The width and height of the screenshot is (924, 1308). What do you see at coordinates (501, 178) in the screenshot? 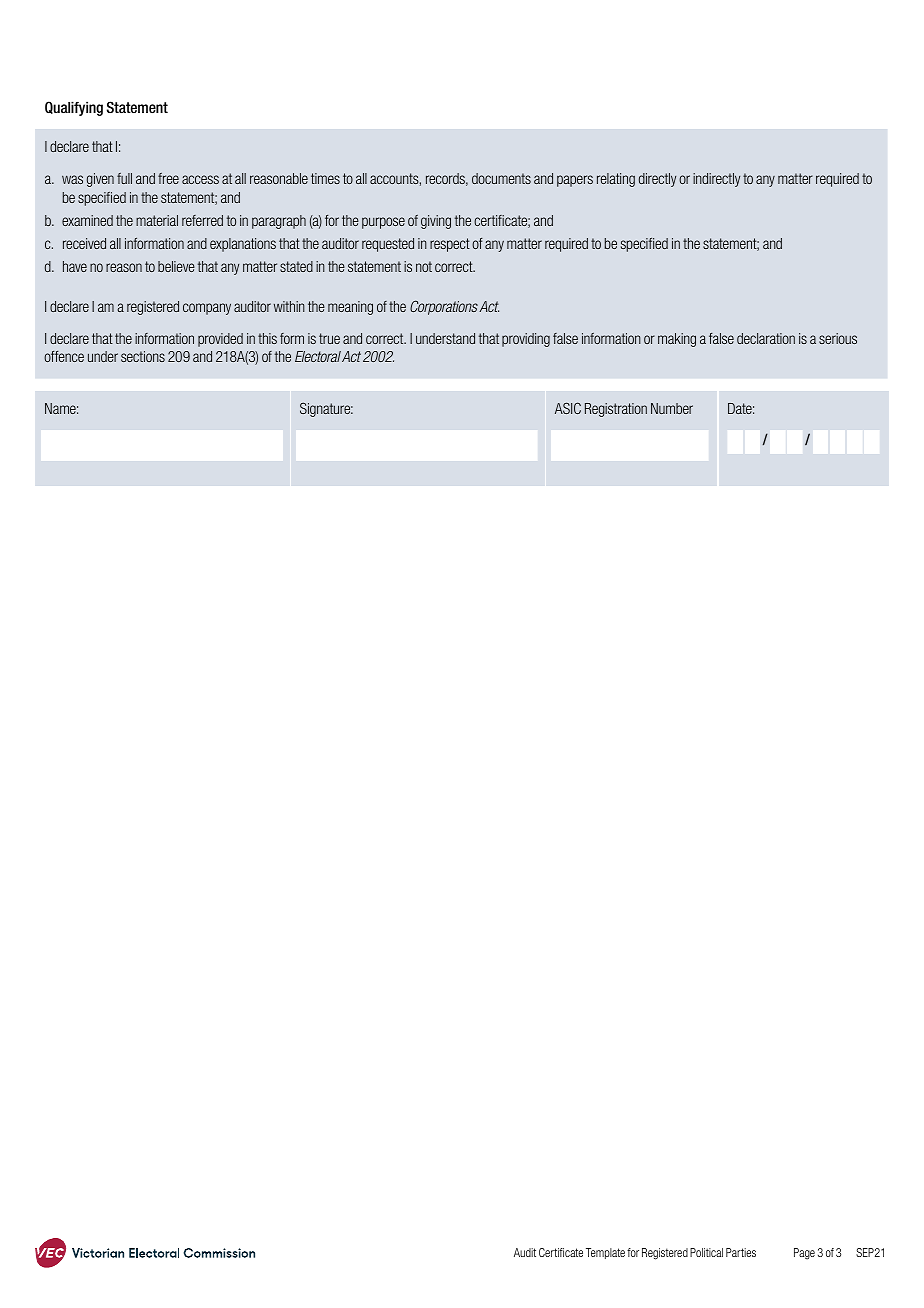
I see `documents` at bounding box center [501, 178].
